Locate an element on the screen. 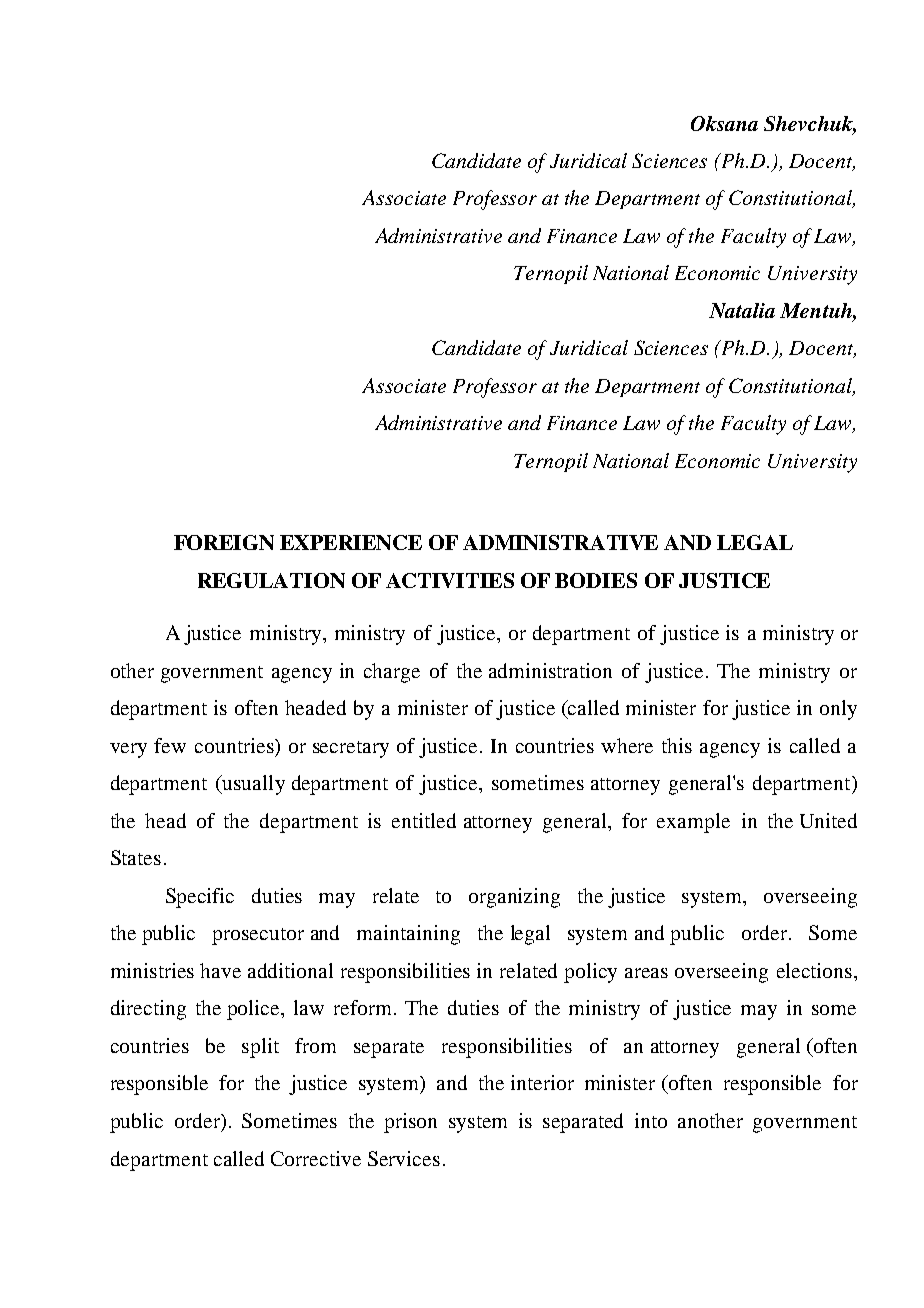 The height and width of the screenshot is (1308, 924). BODIES is located at coordinates (596, 580).
